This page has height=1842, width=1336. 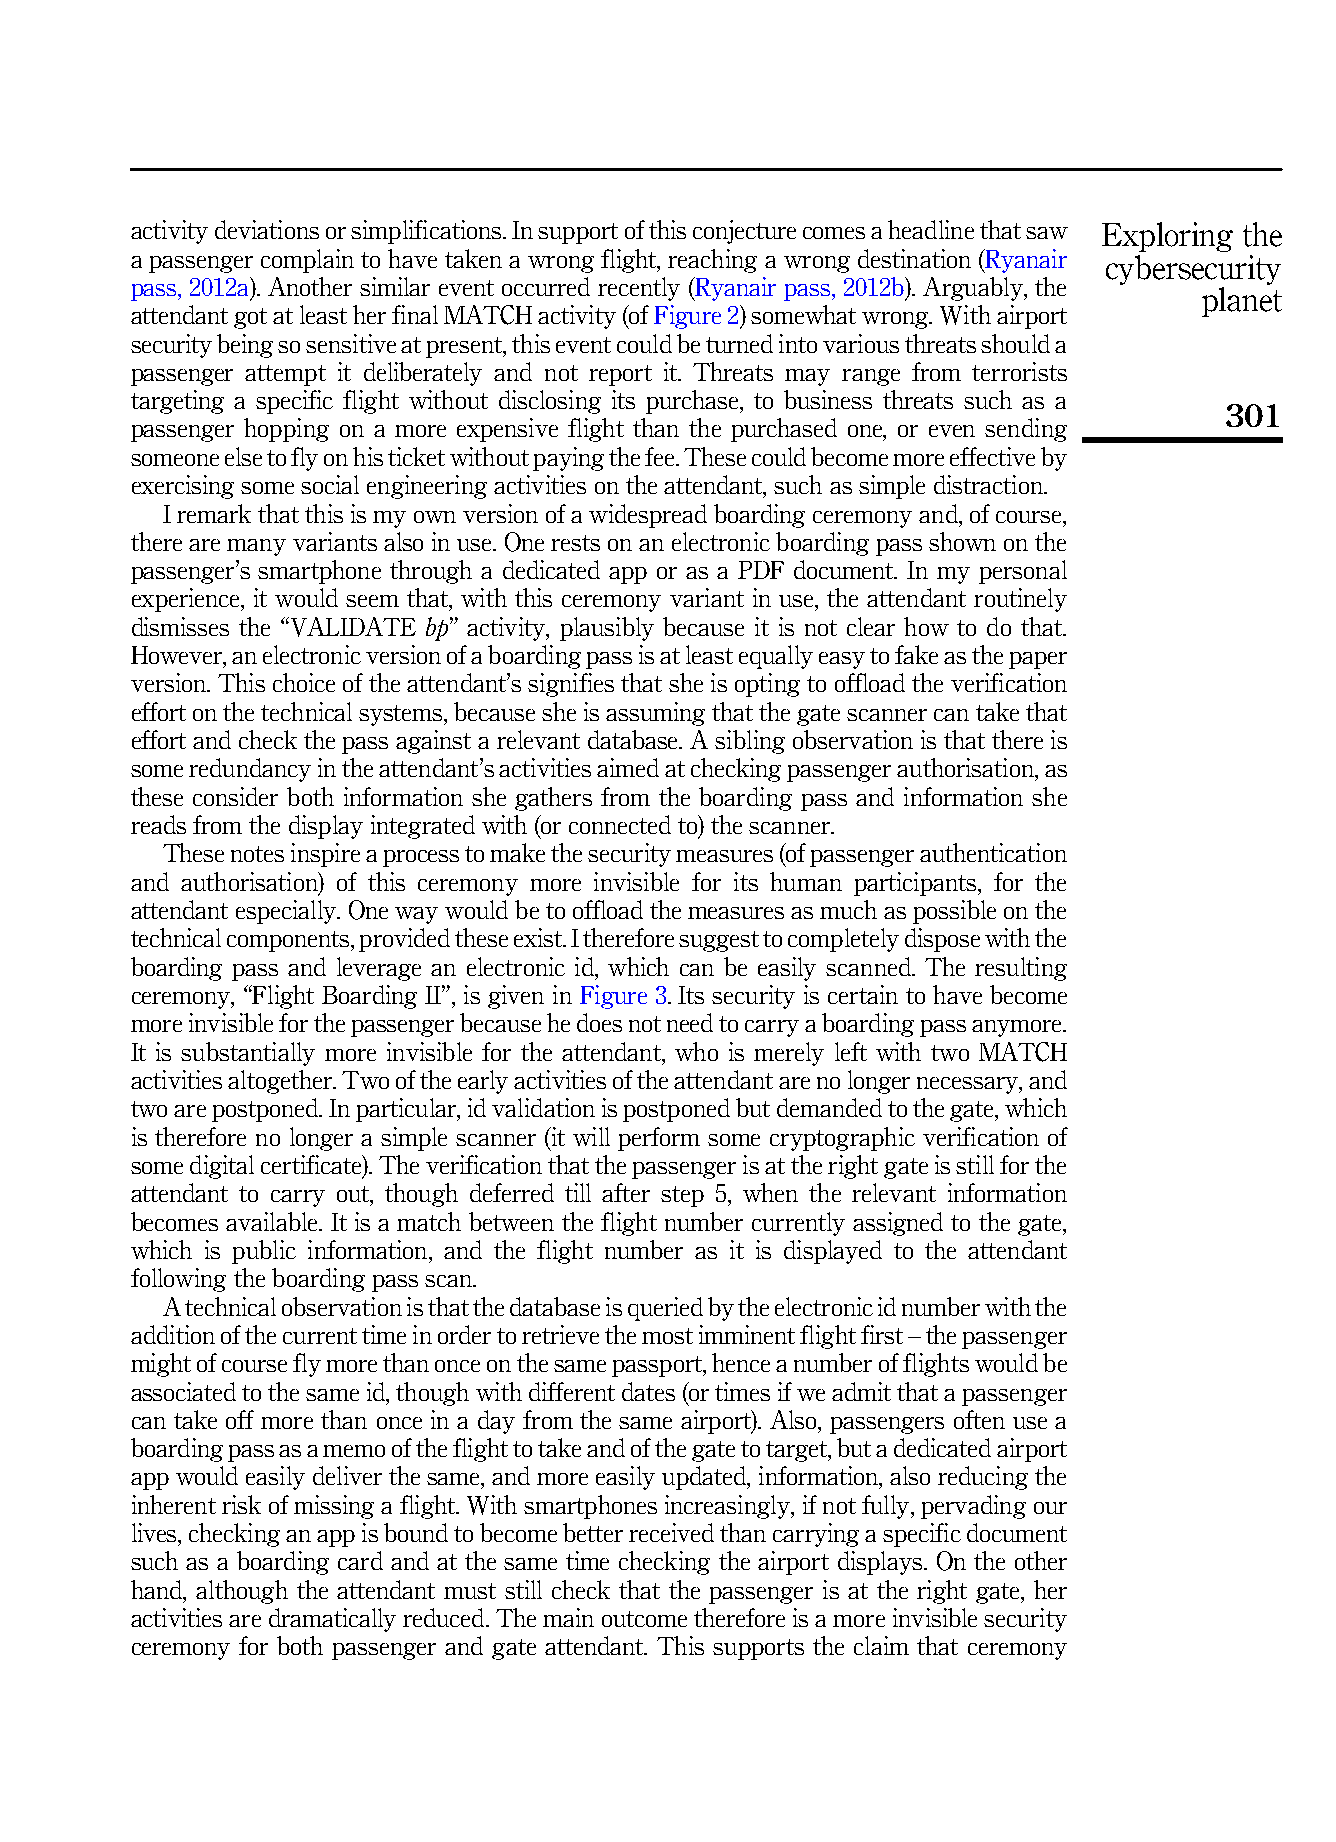 I want to click on recently, so click(x=639, y=289).
